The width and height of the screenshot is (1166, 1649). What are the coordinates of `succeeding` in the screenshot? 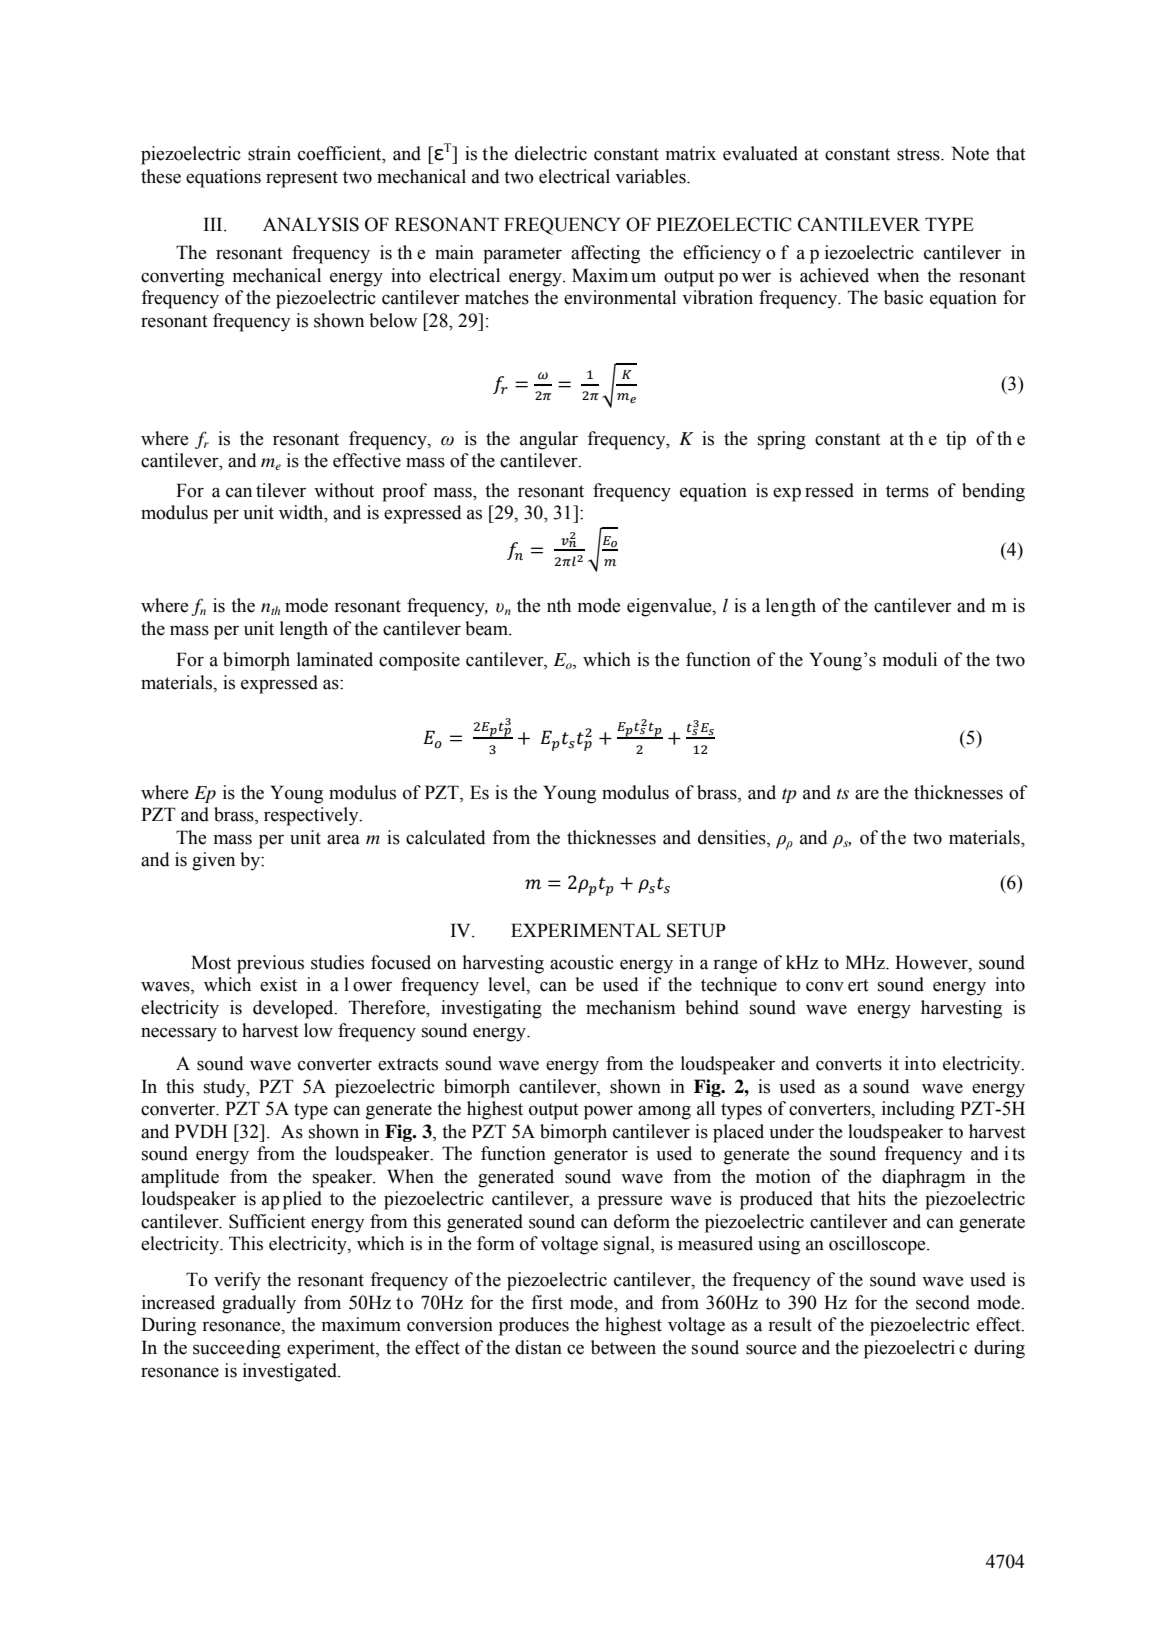 It's located at (237, 1349).
